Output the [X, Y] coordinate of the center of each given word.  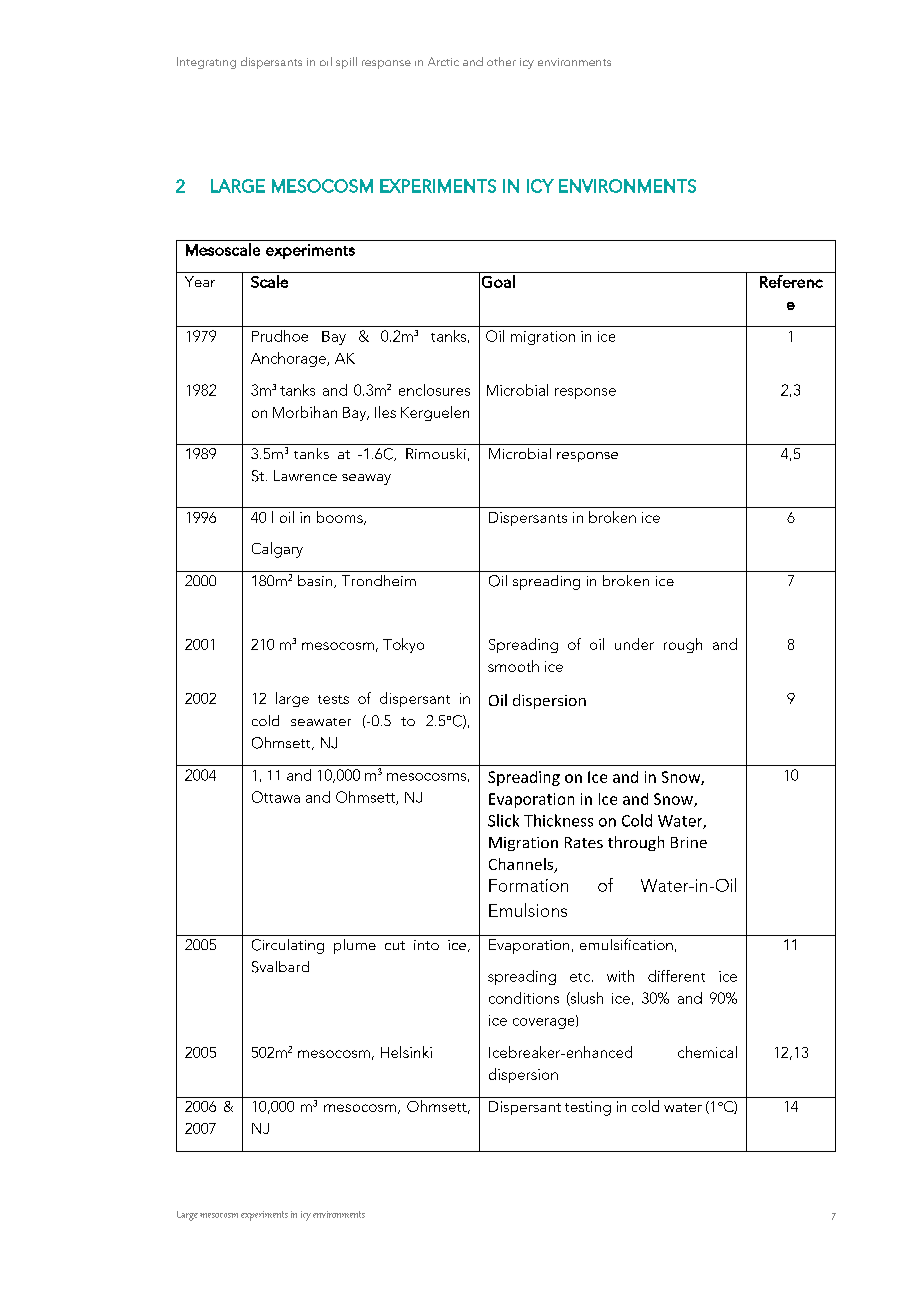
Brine [689, 842]
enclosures [434, 390]
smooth [513, 666]
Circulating [288, 946]
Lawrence [305, 475]
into [426, 945]
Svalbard [280, 967]
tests [333, 699]
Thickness [558, 820]
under [634, 644]
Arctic [443, 61]
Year [200, 281]
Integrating [206, 63]
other [501, 61]
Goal [498, 281]
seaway [366, 479]
